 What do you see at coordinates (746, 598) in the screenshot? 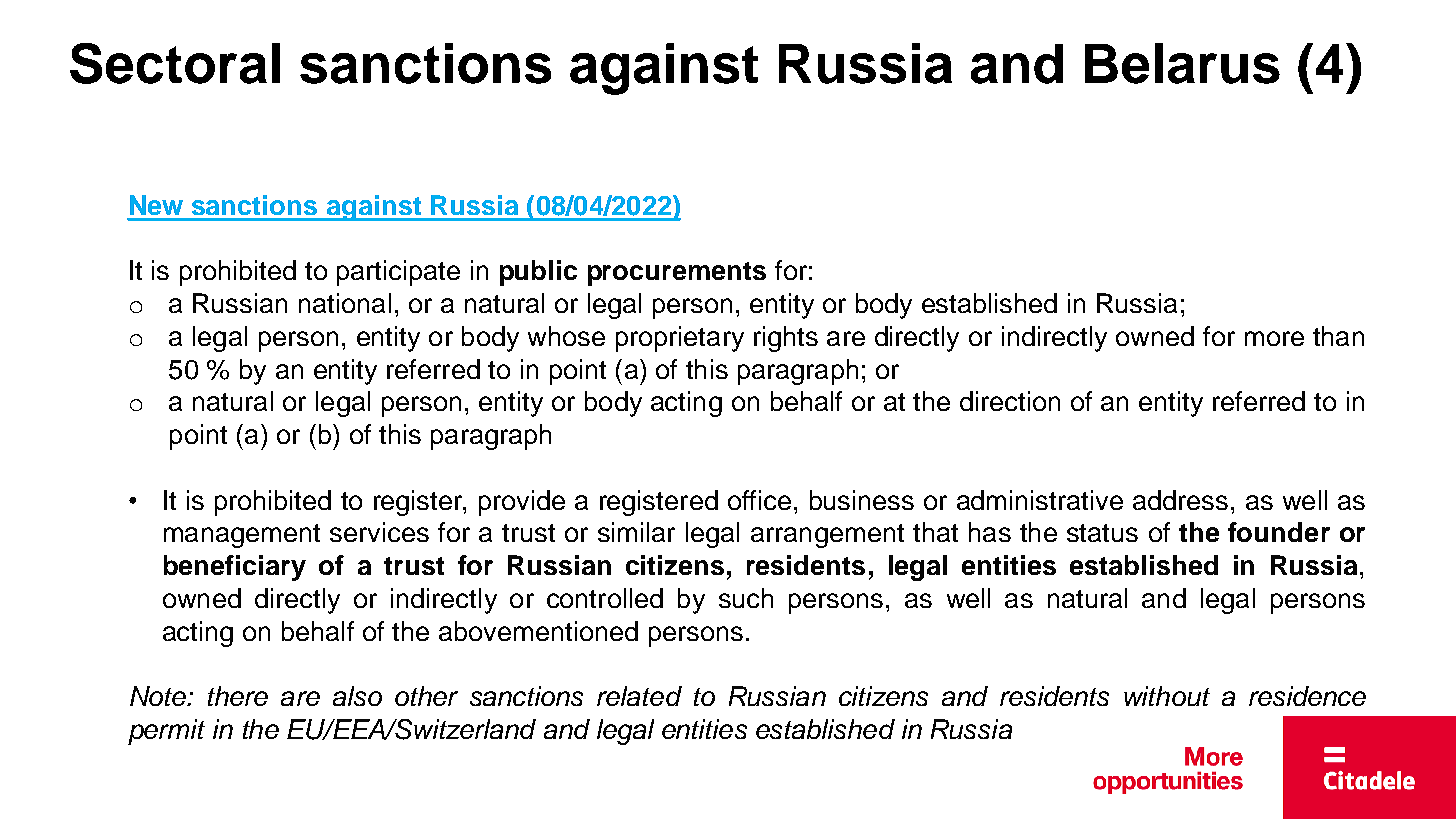
I see `such` at bounding box center [746, 598].
